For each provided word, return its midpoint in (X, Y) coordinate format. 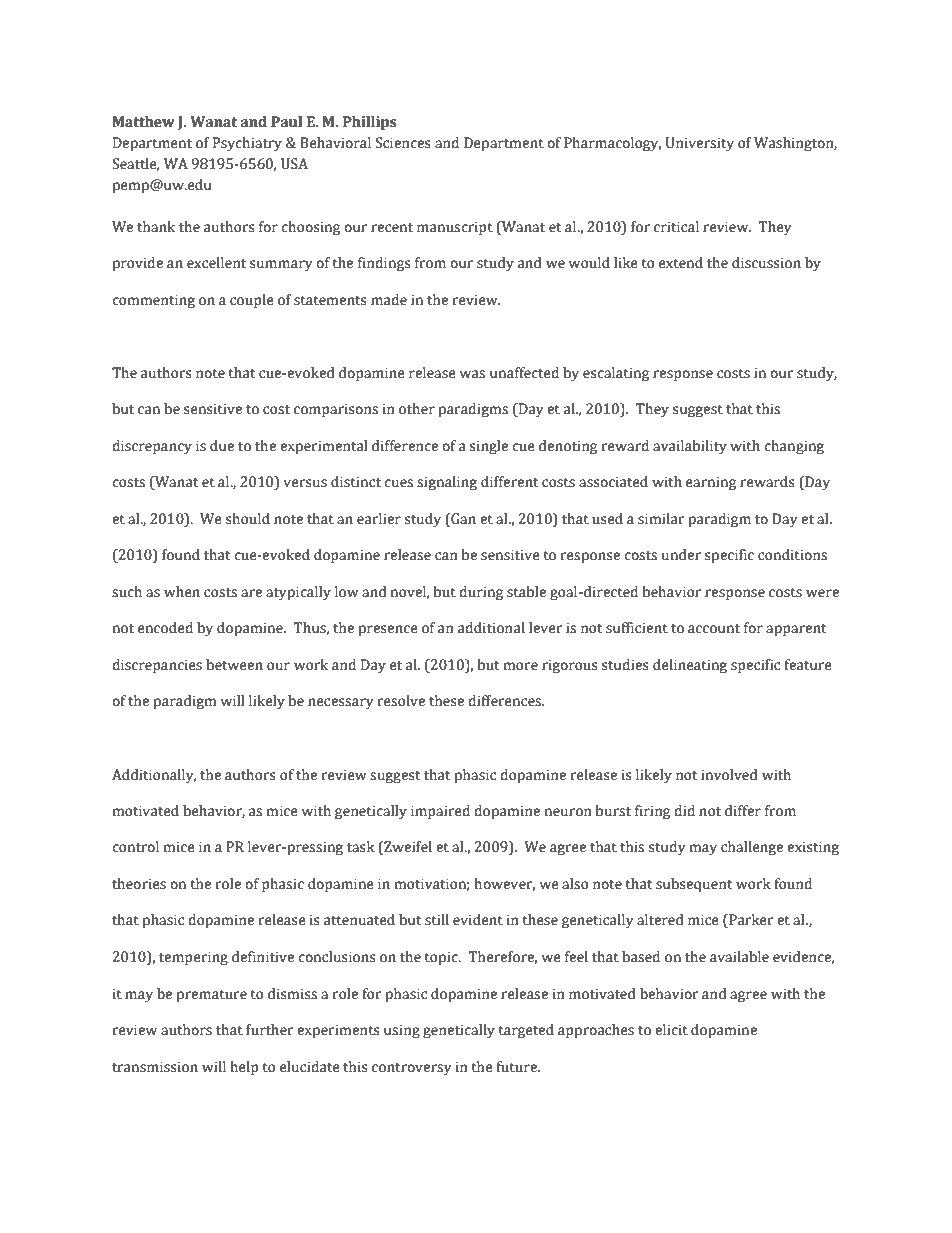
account (714, 629)
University (700, 144)
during (481, 593)
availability (690, 447)
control (135, 847)
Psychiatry (247, 144)
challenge (752, 848)
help (244, 1068)
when (182, 592)
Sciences (403, 143)
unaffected (524, 373)
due (222, 446)
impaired (440, 812)
